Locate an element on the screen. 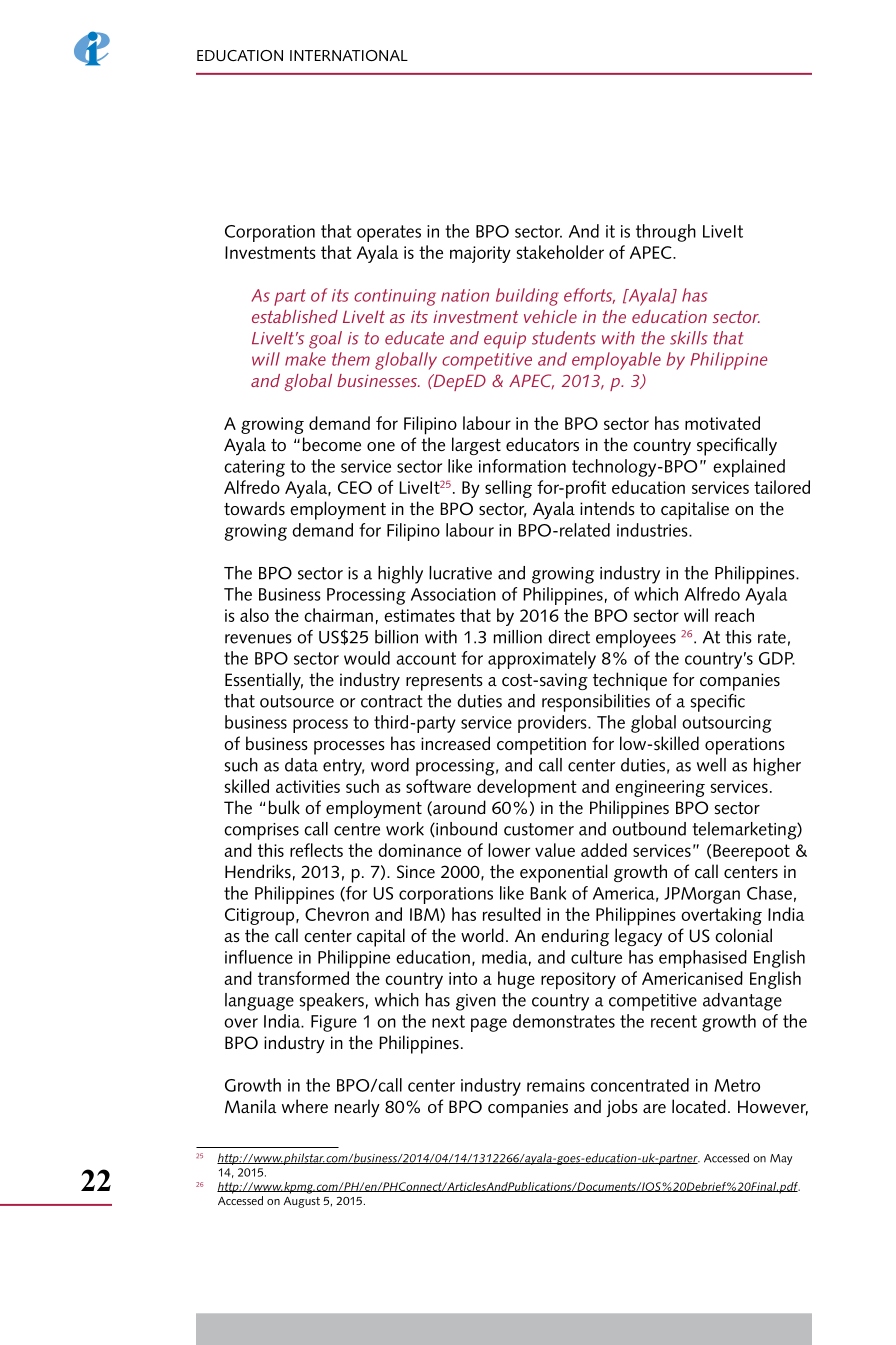  providers is located at coordinates (553, 724).
